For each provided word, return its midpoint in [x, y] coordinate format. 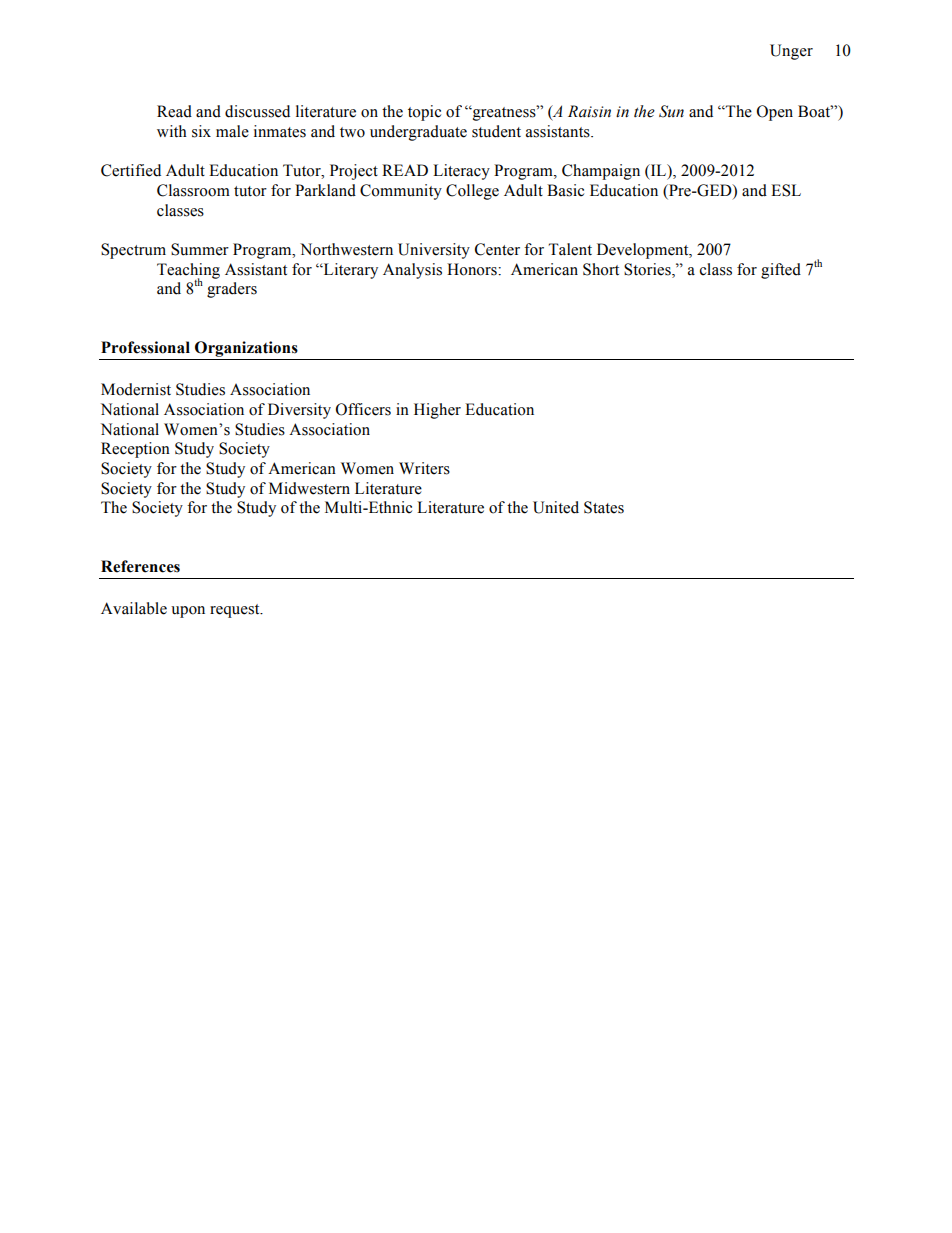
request [236, 611]
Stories [648, 269]
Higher [437, 411]
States [604, 507]
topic [424, 113]
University [434, 251]
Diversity [299, 411]
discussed [257, 111]
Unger [791, 52]
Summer [200, 249]
